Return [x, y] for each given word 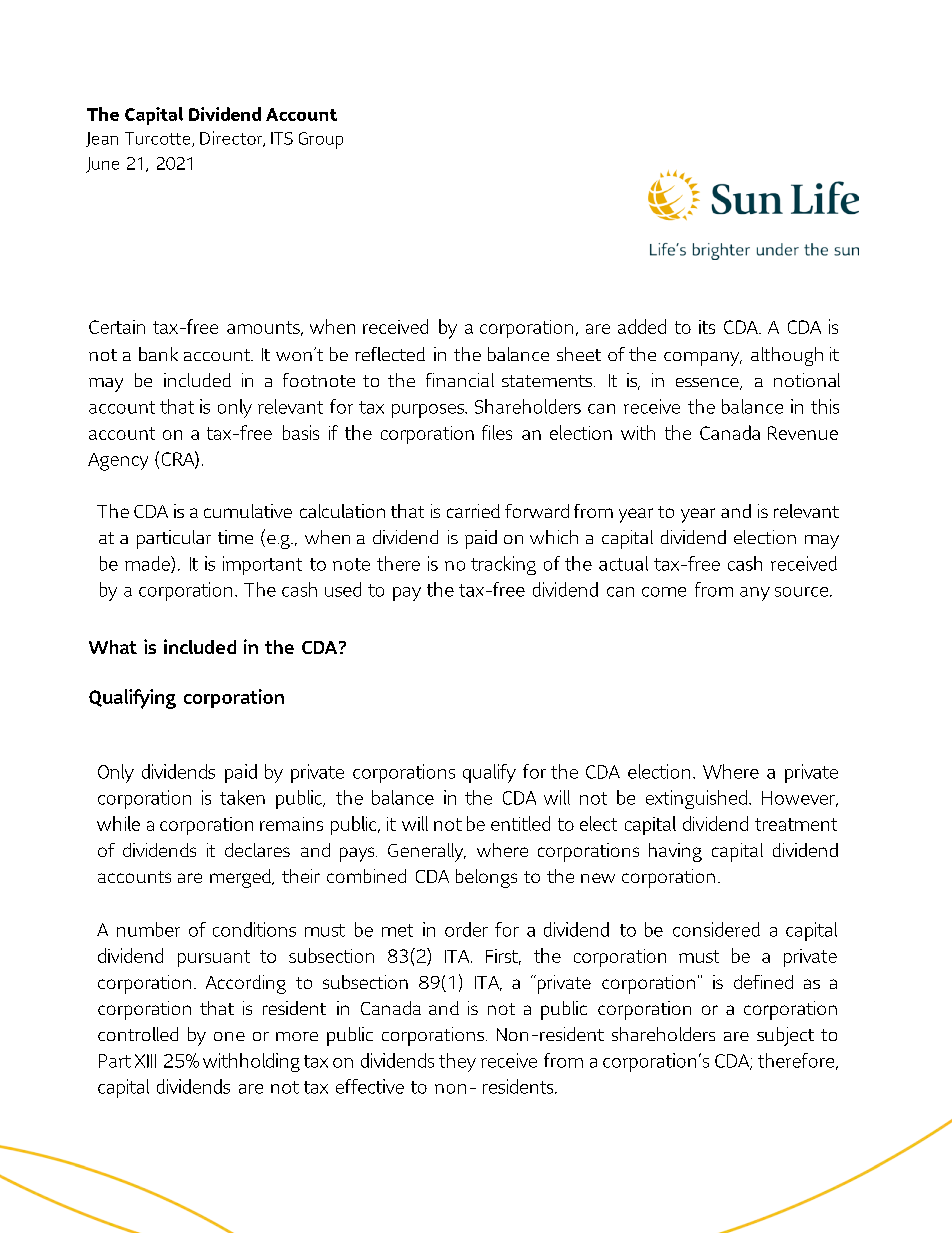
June [102, 165]
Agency [118, 462]
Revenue [803, 433]
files [497, 432]
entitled [520, 823]
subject [785, 1036]
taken [242, 797]
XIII [145, 1061]
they [457, 1062]
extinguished [698, 799]
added [642, 326]
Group [321, 140]
